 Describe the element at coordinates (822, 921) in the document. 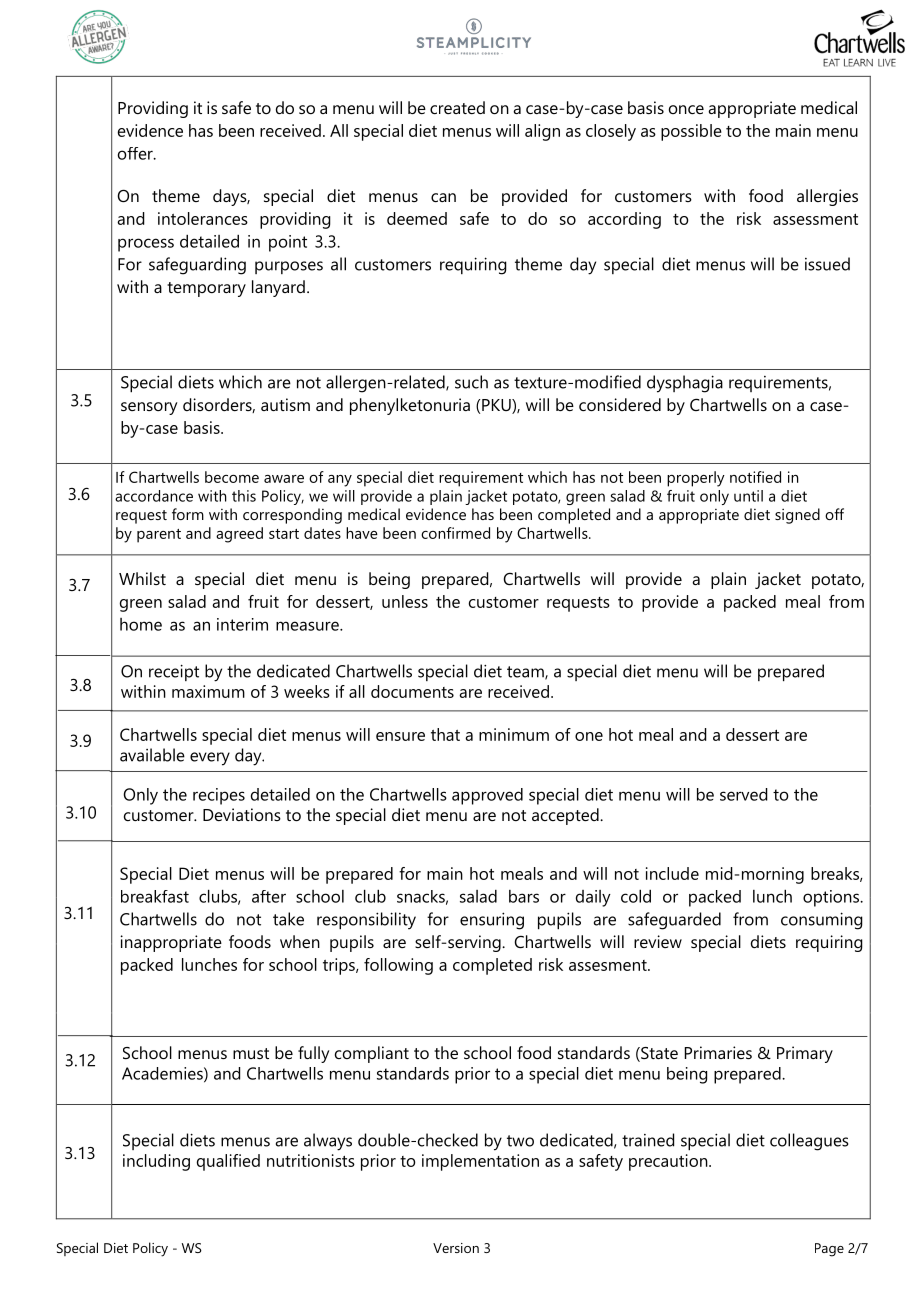

I see `consuming` at that location.
